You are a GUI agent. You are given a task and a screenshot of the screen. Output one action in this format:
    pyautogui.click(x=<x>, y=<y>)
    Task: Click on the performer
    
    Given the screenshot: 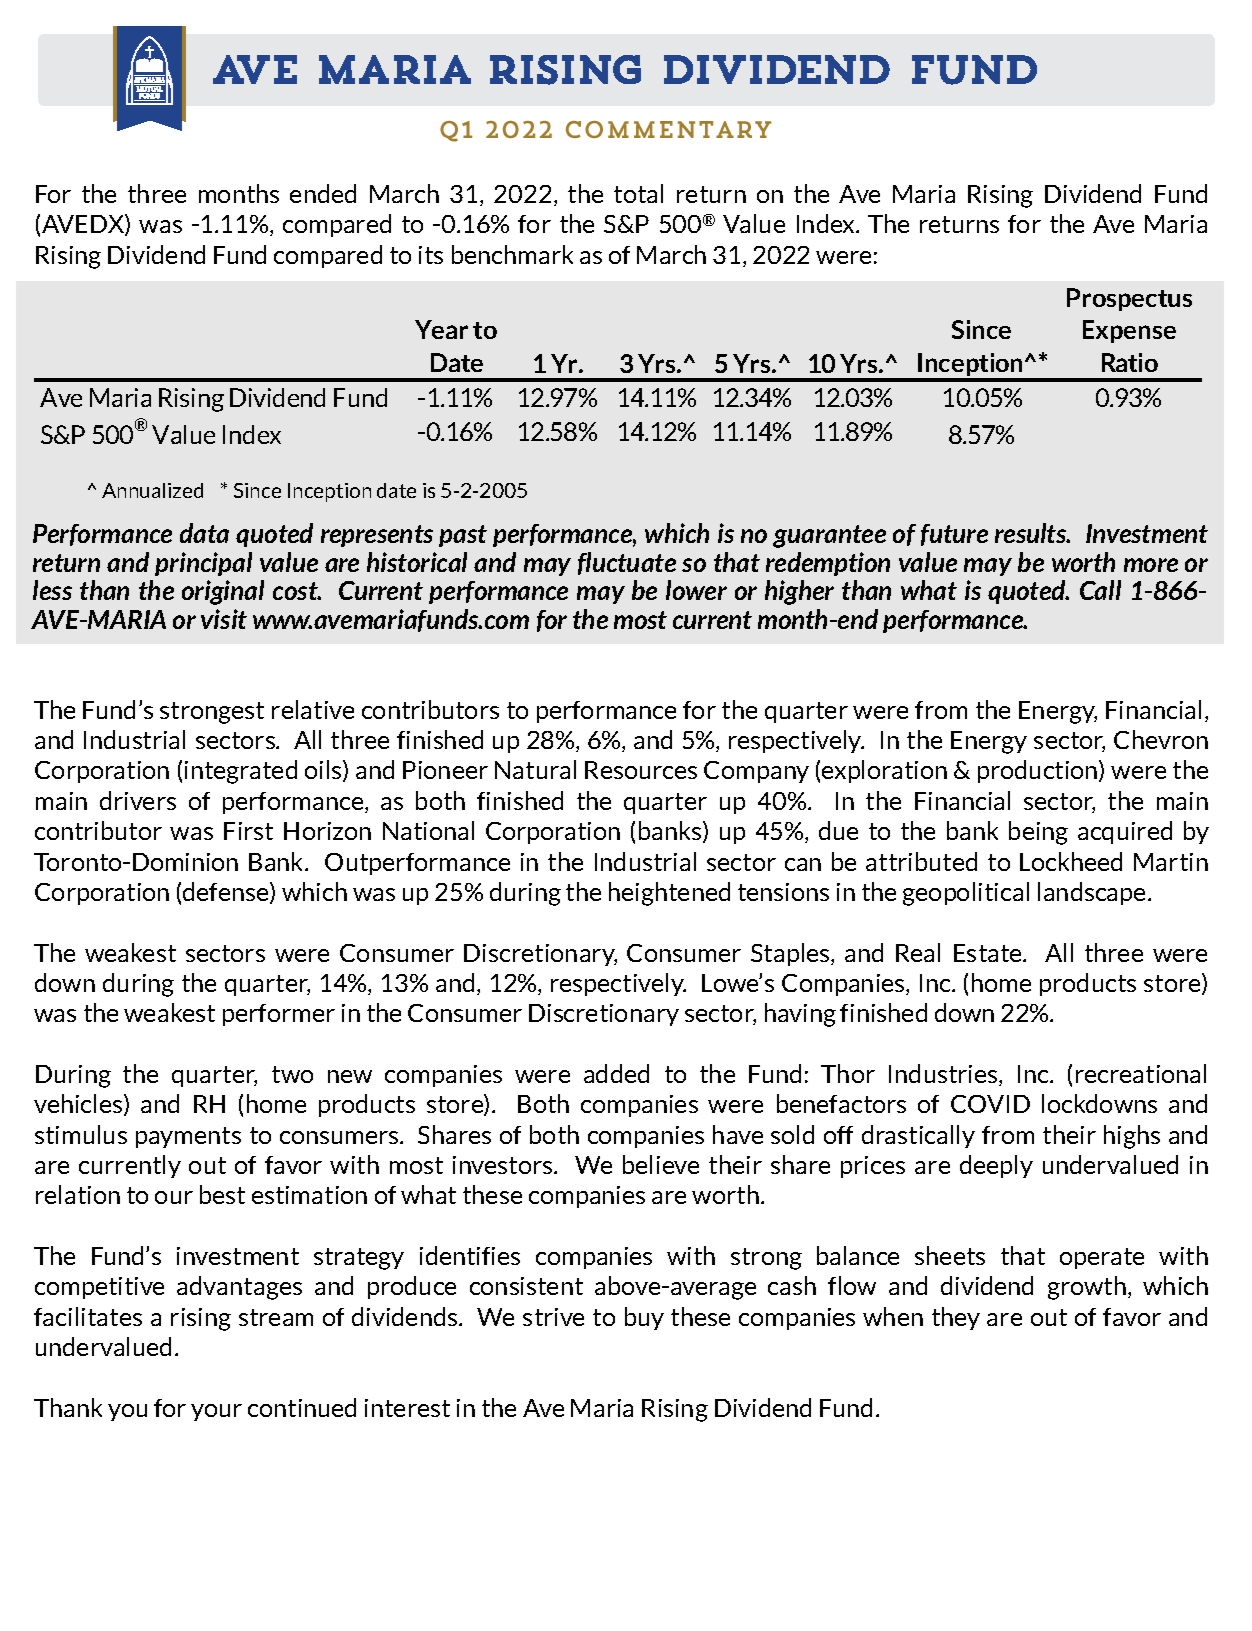 What is the action you would take?
    pyautogui.click(x=279, y=1015)
